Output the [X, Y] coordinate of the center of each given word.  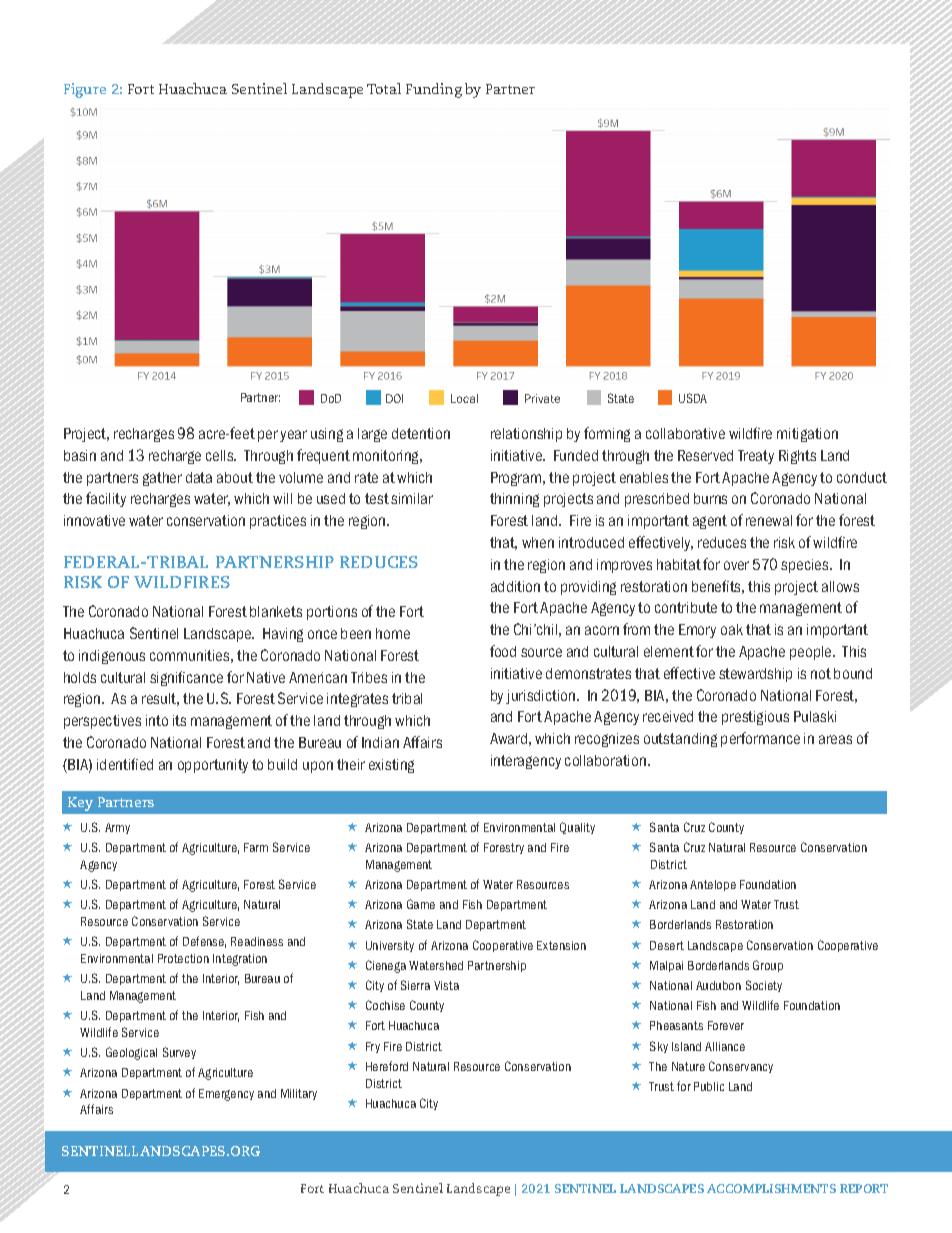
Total [384, 88]
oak [732, 629]
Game [421, 904]
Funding [434, 90]
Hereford [387, 1066]
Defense [204, 942]
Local [464, 398]
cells [221, 455]
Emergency [226, 1095]
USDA [693, 398]
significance [186, 678]
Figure [85, 90]
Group [768, 966]
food [503, 651]
